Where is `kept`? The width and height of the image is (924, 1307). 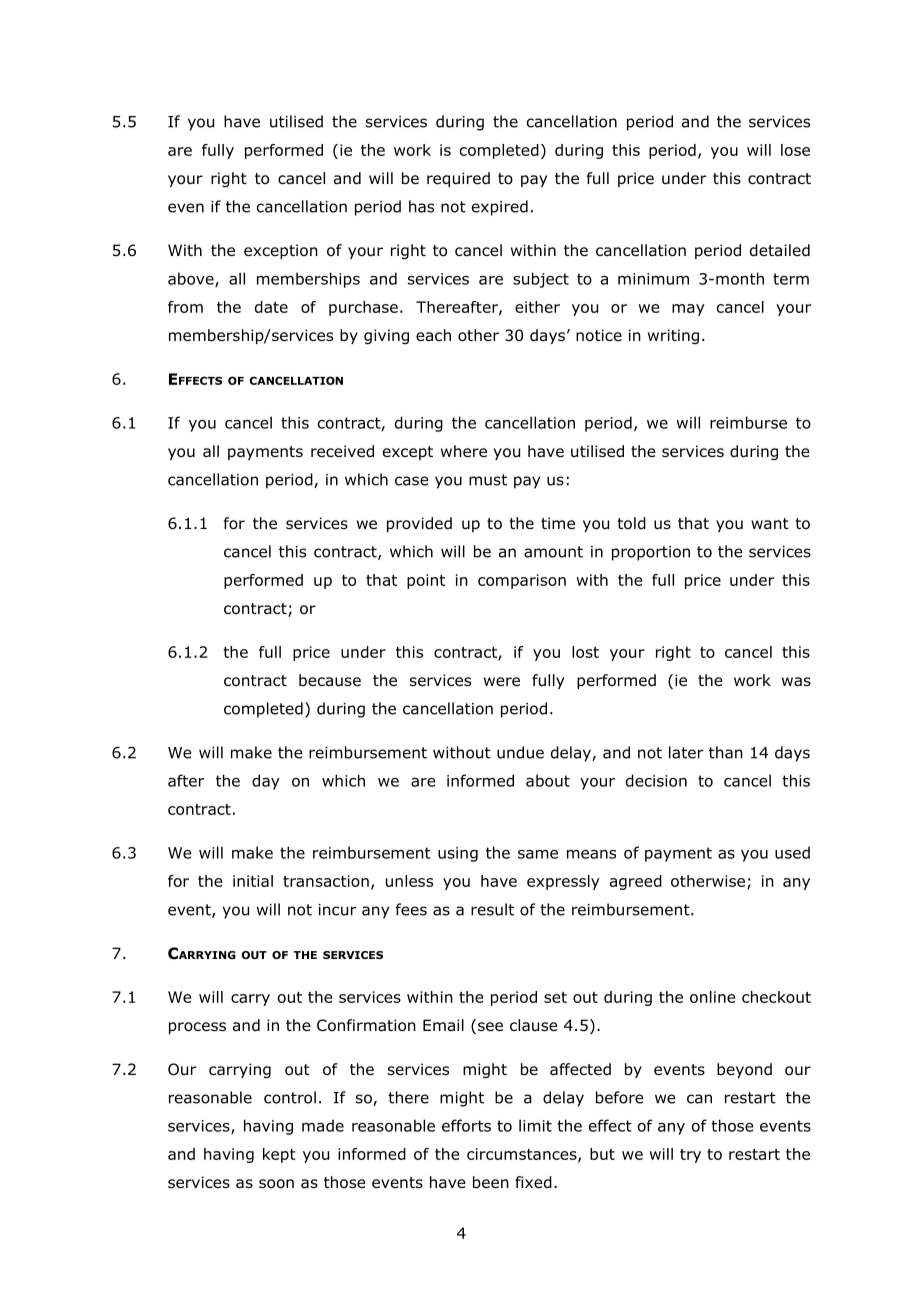
kept is located at coordinates (279, 1155).
